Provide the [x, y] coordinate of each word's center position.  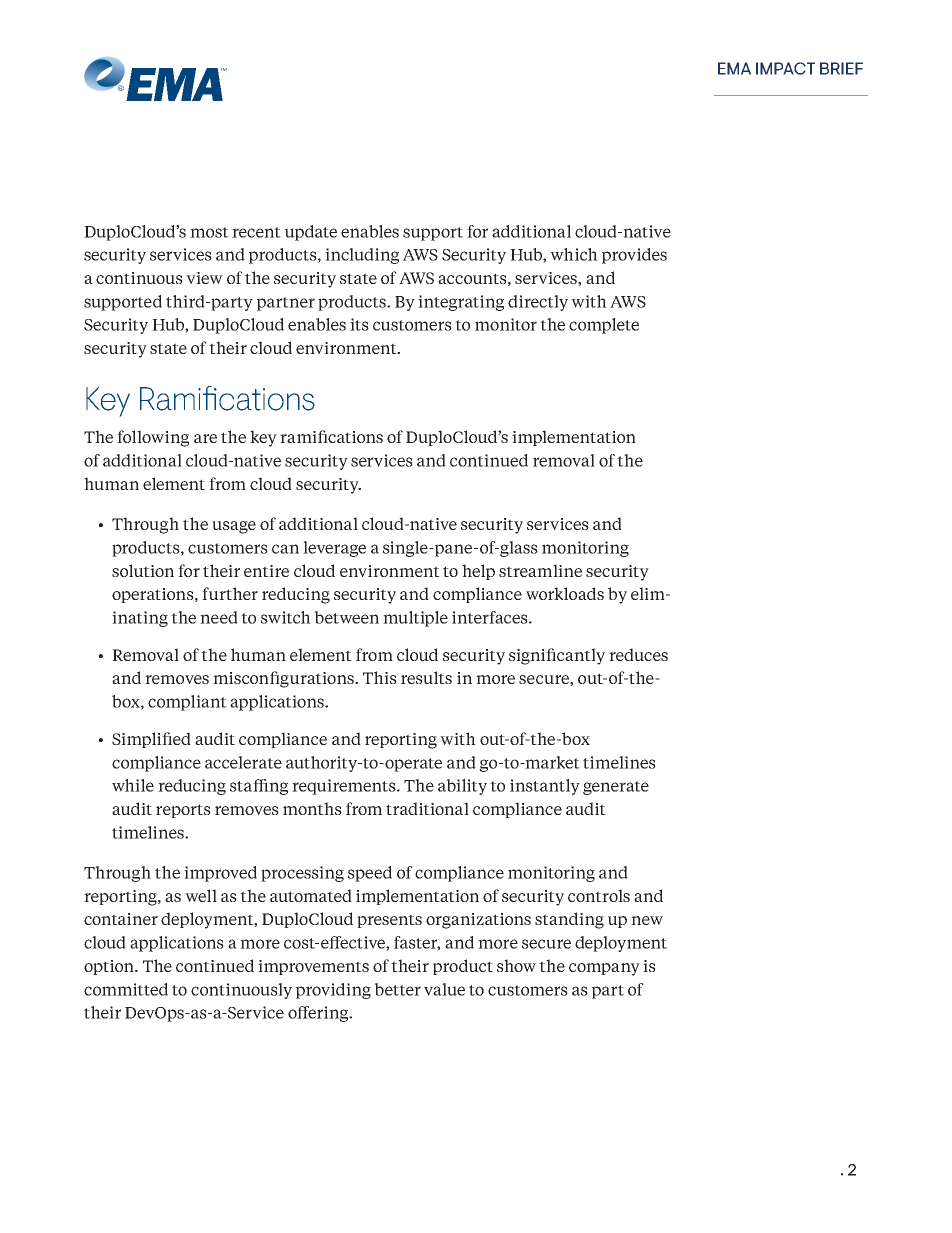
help [478, 572]
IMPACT [785, 68]
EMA [734, 68]
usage [234, 527]
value [444, 989]
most [209, 232]
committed [126, 989]
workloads [565, 593]
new [647, 920]
